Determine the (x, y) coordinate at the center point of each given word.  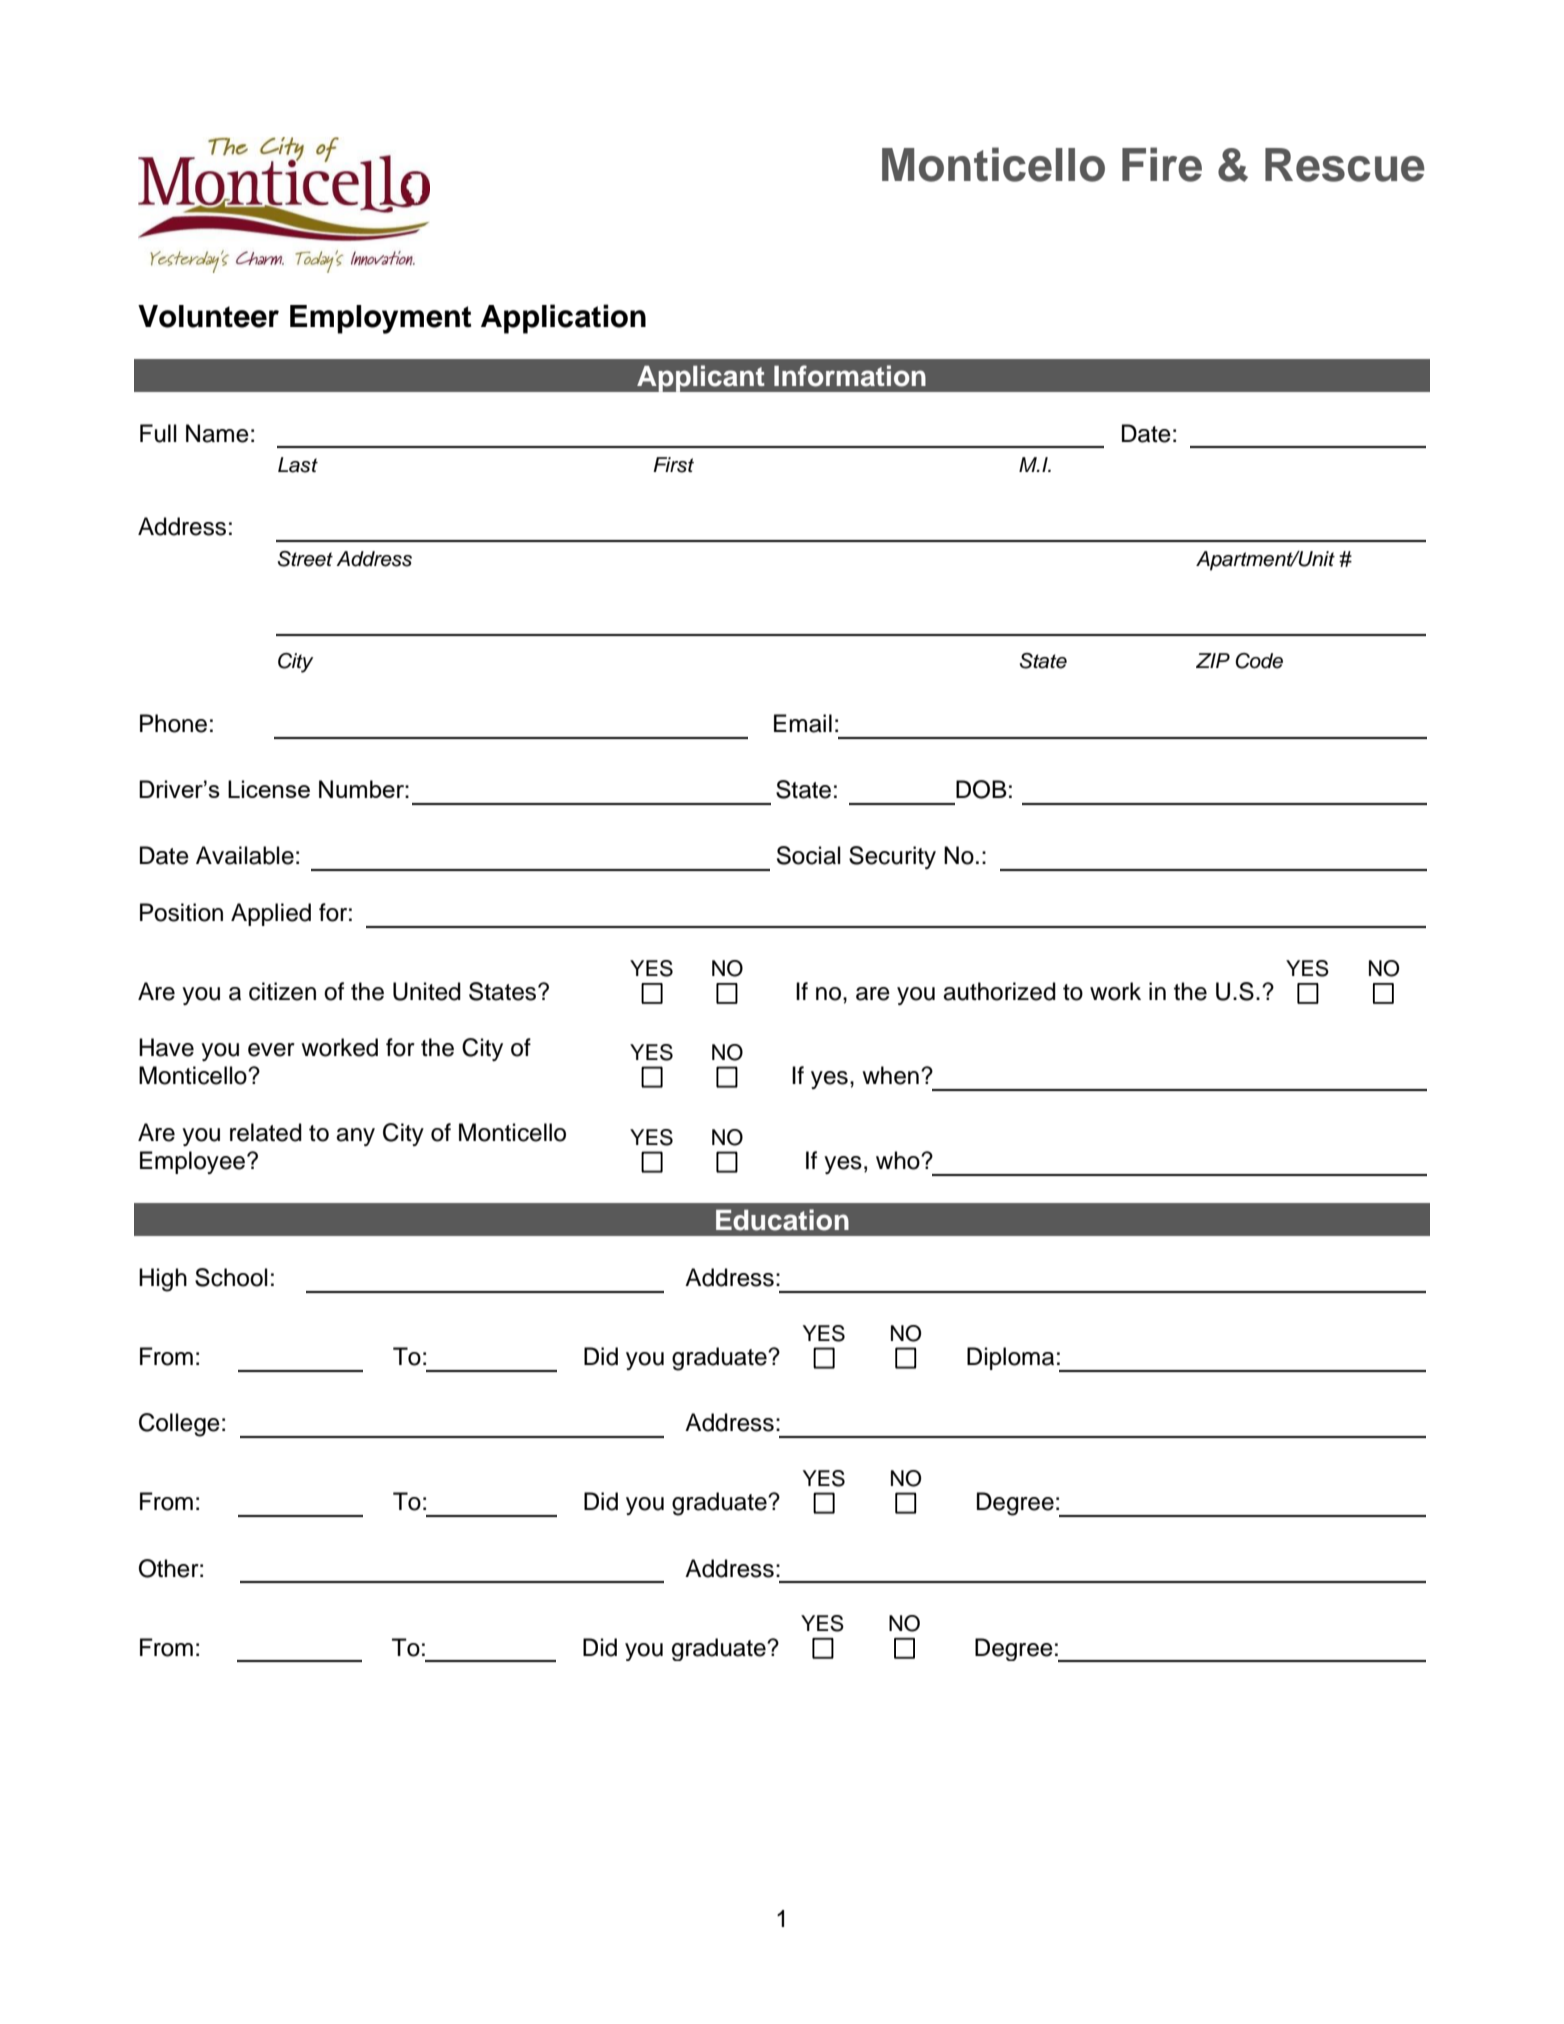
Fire (1162, 164)
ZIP (1213, 660)
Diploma (1010, 1358)
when (890, 1075)
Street (305, 559)
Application (563, 319)
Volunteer (208, 316)
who (899, 1160)
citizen (282, 991)
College (179, 1425)
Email (803, 723)
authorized (999, 991)
